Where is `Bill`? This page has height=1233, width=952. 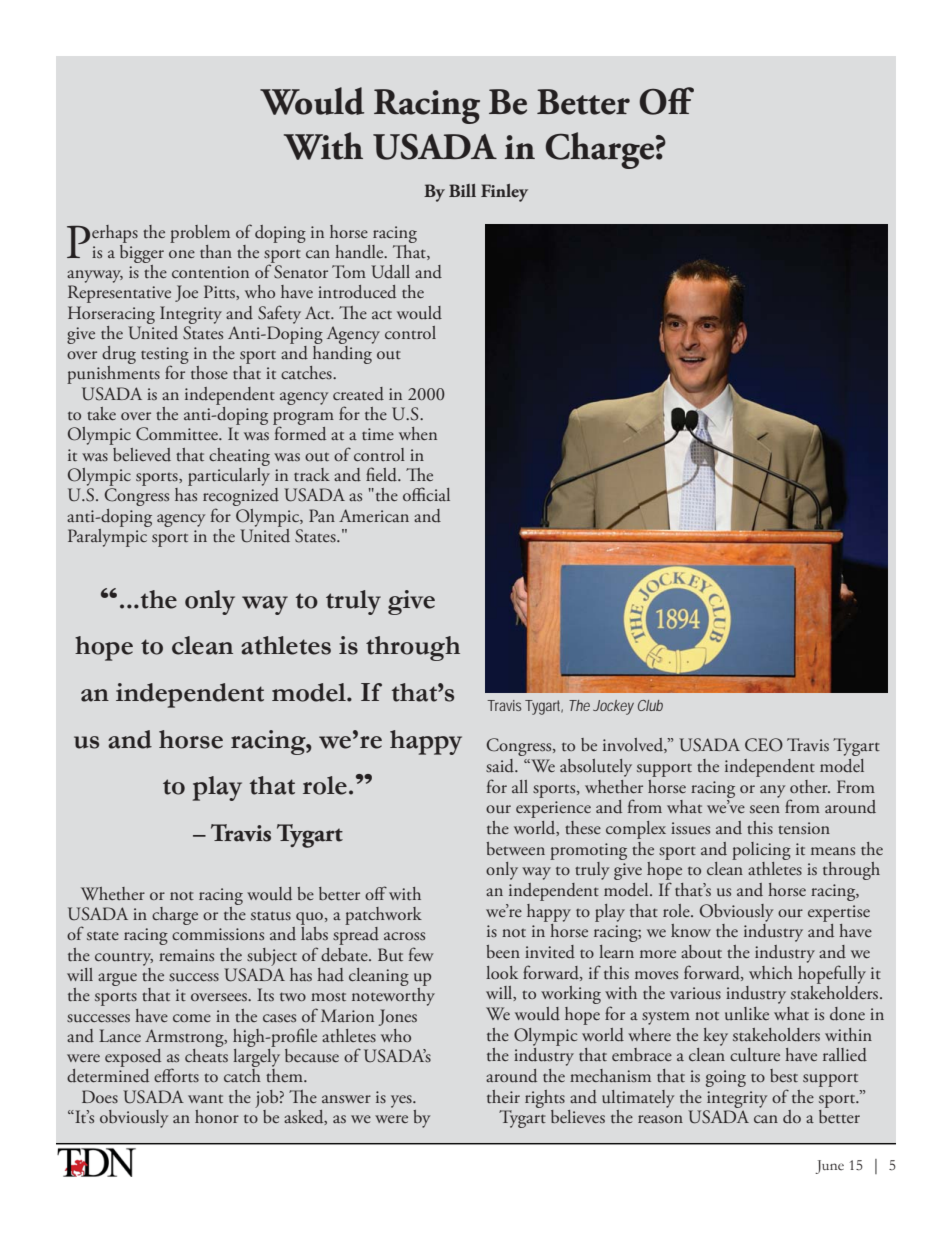 Bill is located at coordinates (462, 190).
